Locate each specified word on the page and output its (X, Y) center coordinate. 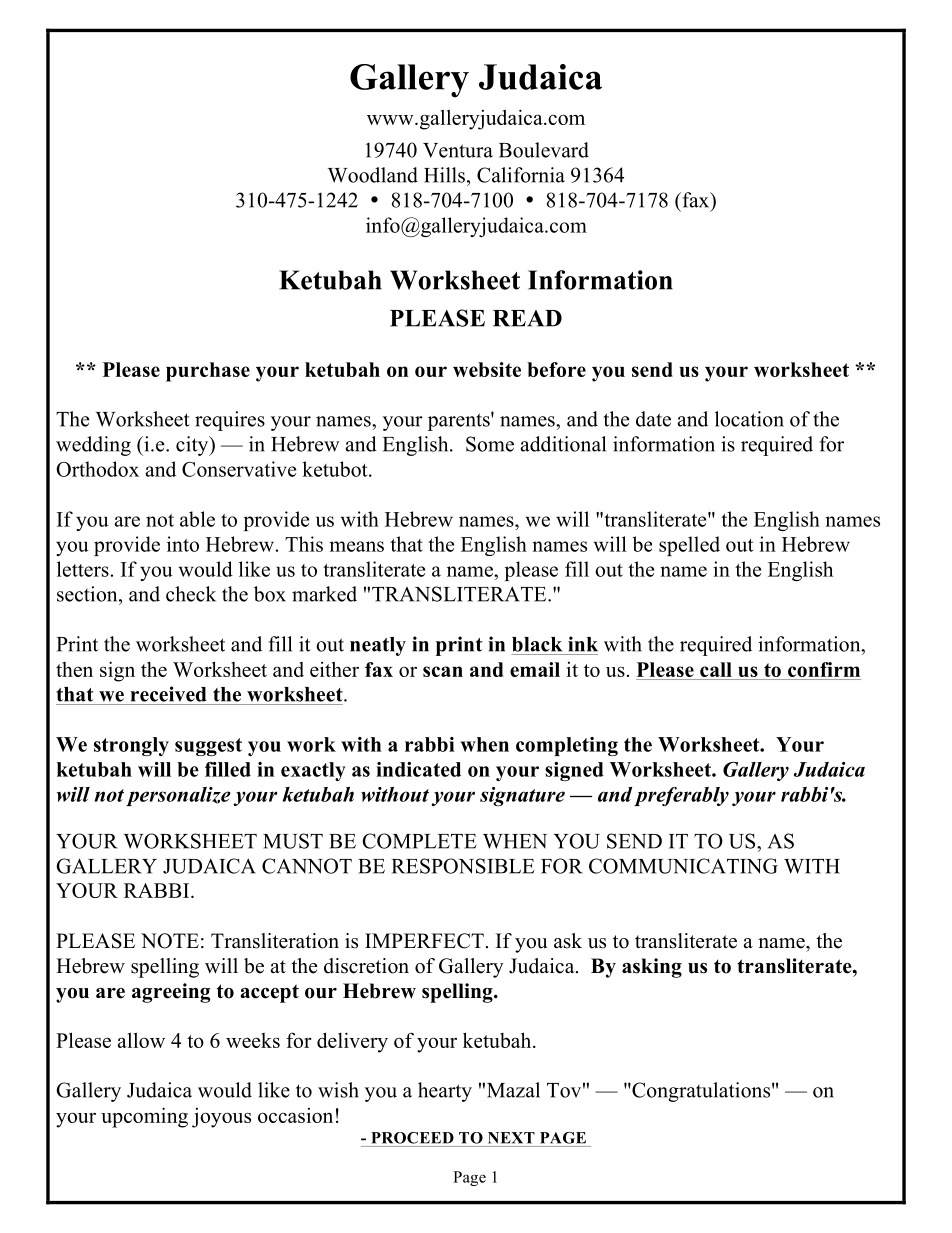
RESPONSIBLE (463, 866)
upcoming (144, 1117)
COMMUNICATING (683, 866)
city (193, 446)
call (716, 669)
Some (490, 444)
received (168, 694)
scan (443, 671)
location (749, 419)
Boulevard (544, 150)
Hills (444, 175)
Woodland (373, 175)
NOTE (170, 941)
